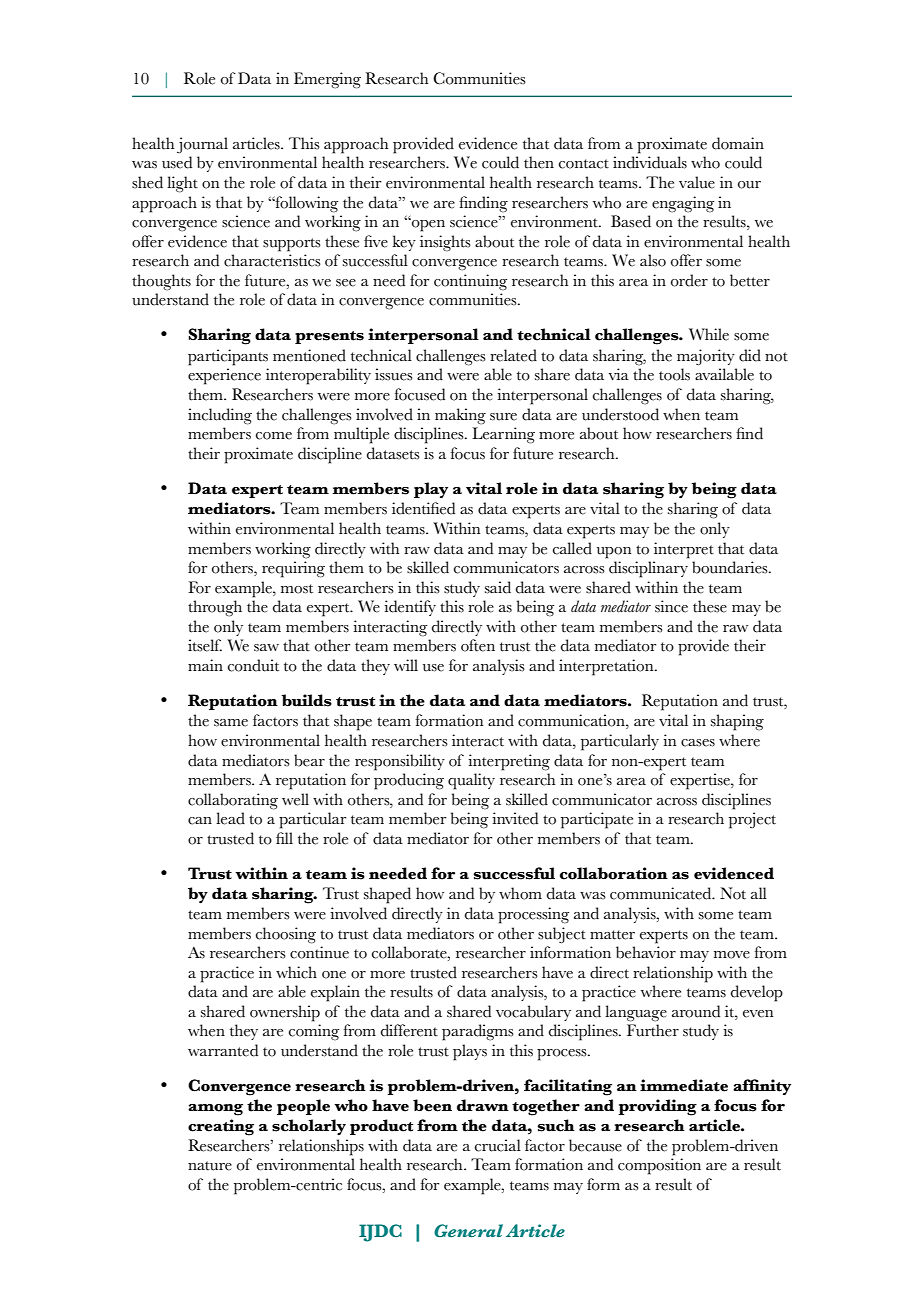 The image size is (924, 1308). What do you see at coordinates (646, 952) in the screenshot?
I see `behavior` at bounding box center [646, 952].
